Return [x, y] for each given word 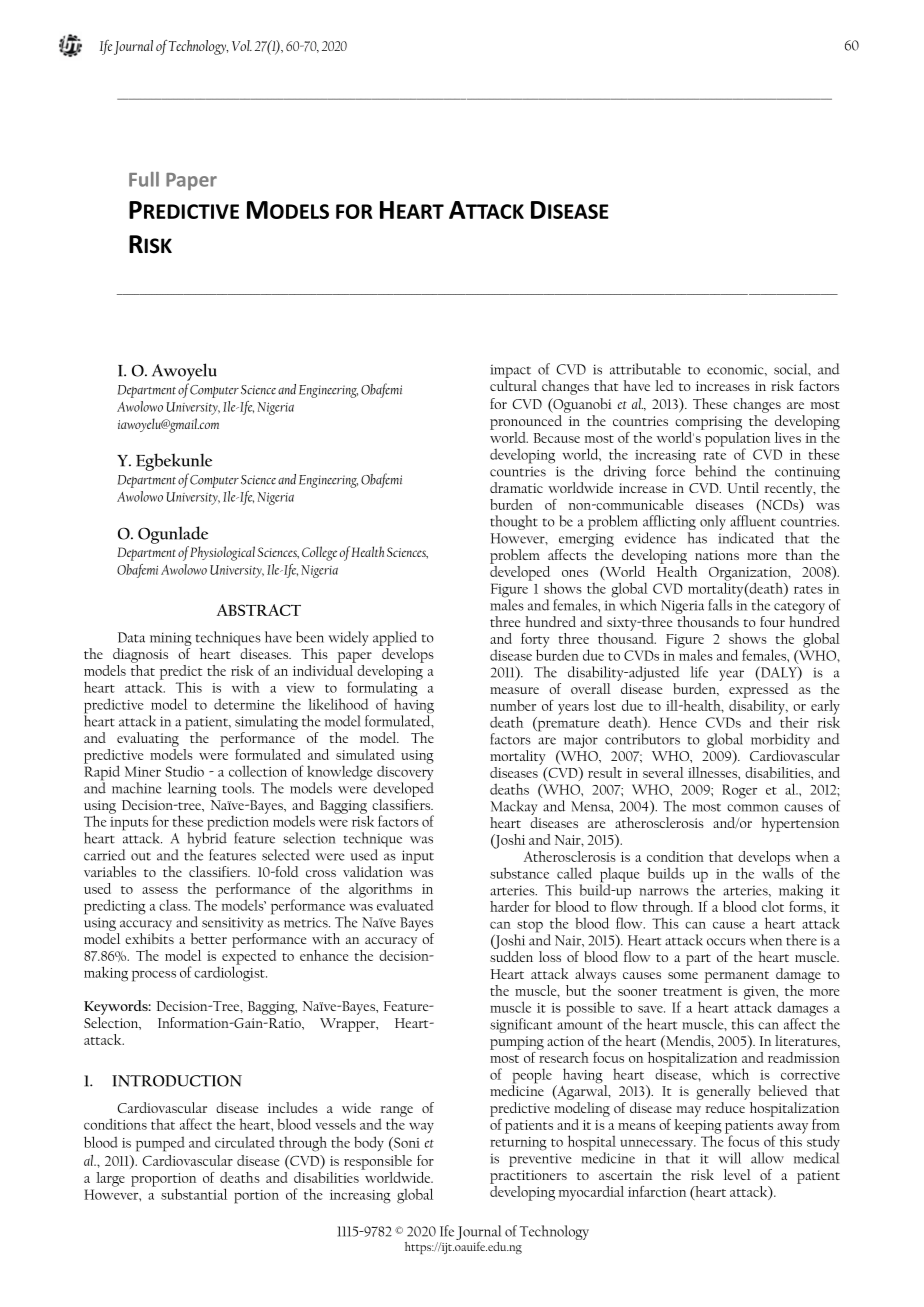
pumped [160, 1144]
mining [171, 640]
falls [720, 605]
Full [144, 179]
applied [395, 640]
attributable [645, 369]
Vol [242, 45]
